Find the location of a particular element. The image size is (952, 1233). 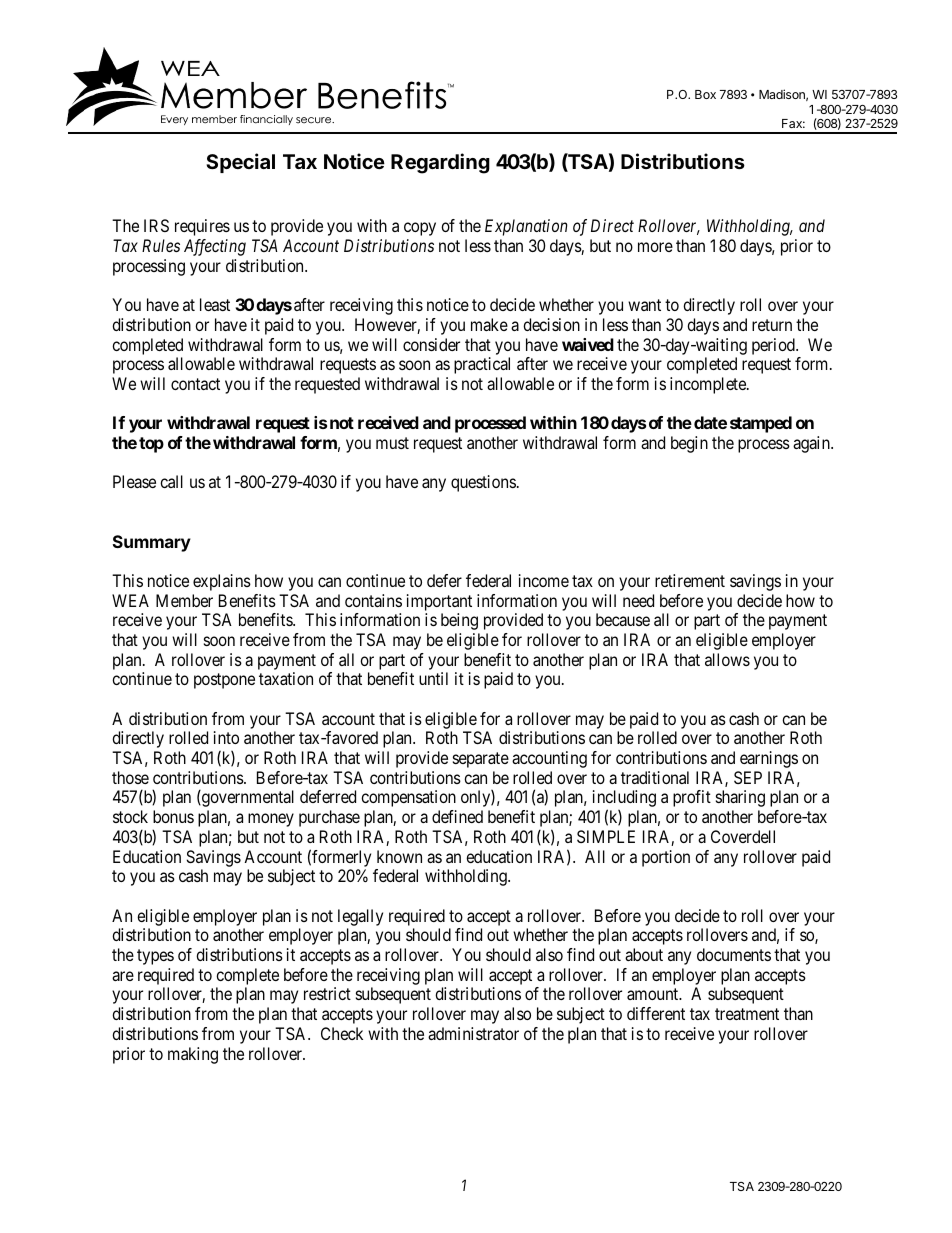

Regarding is located at coordinates (440, 163).
